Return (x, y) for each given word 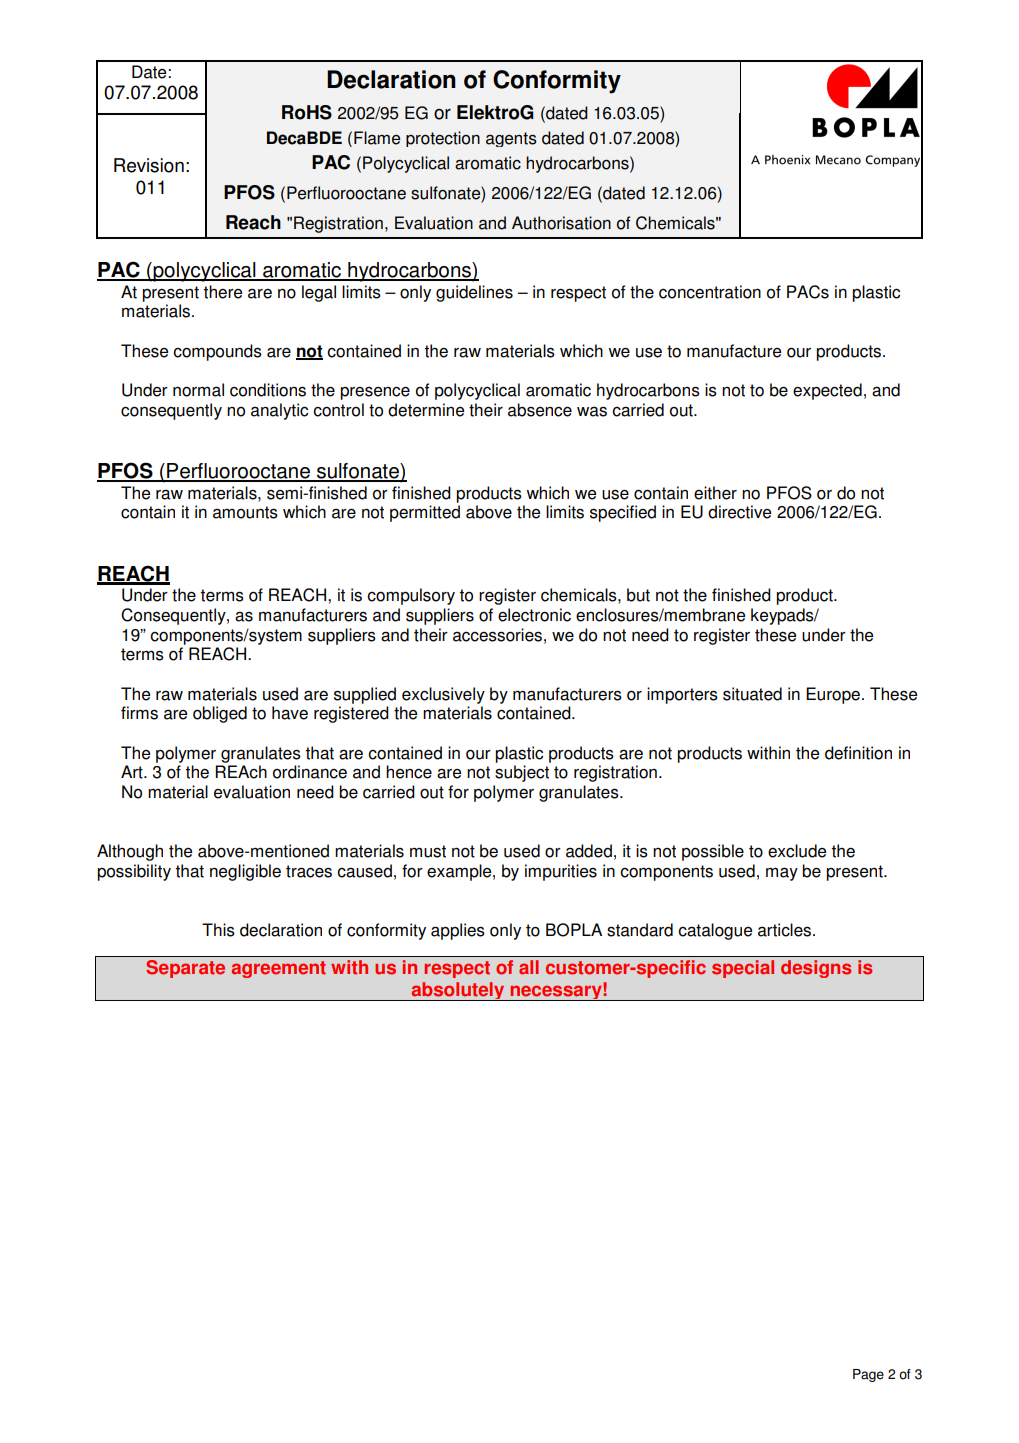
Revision (149, 165)
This (218, 930)
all (529, 967)
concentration (710, 292)
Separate (185, 969)
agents (511, 139)
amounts (245, 512)
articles (784, 930)
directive (739, 512)
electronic (534, 615)
